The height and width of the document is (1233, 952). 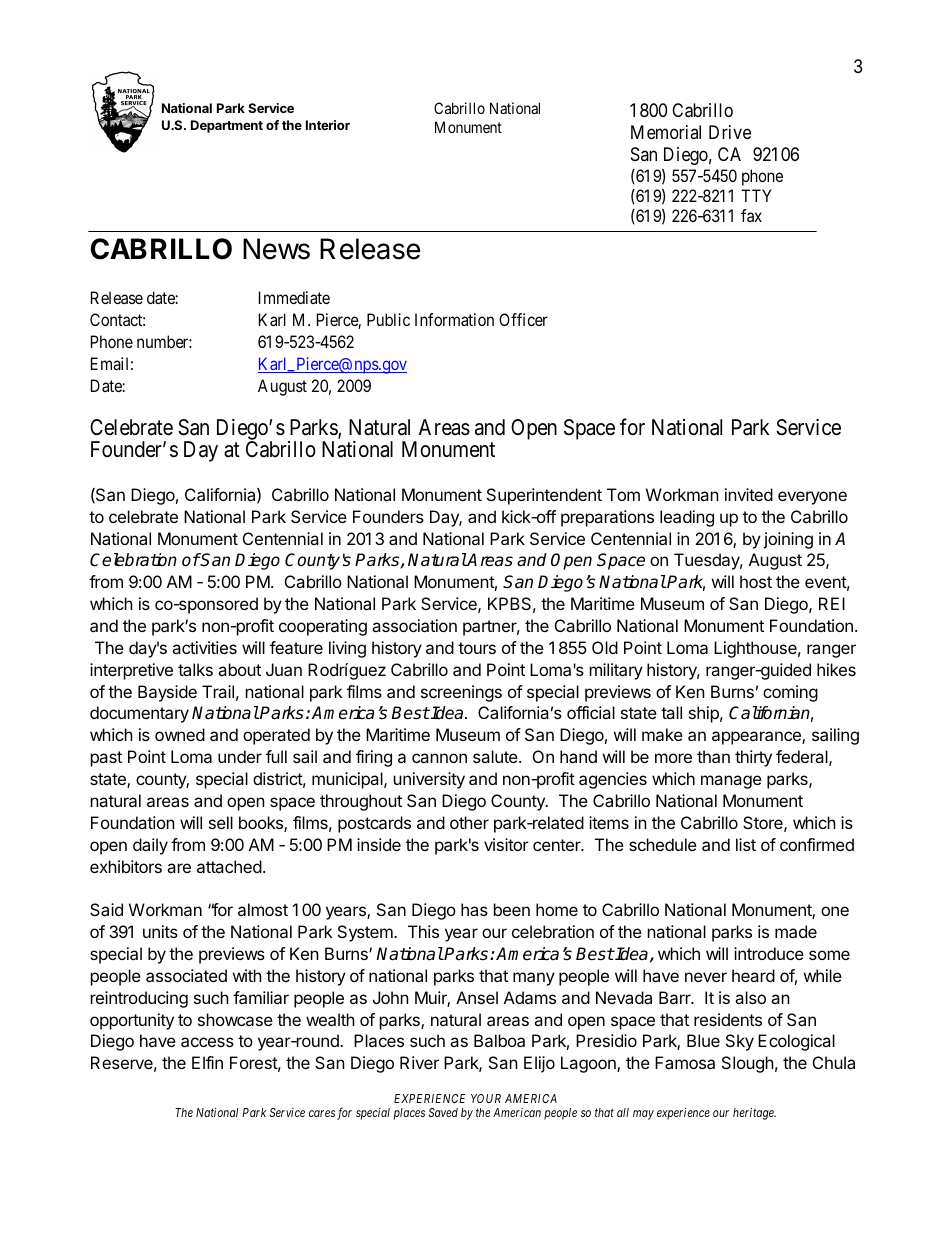 I want to click on Elfin, so click(x=207, y=1062).
